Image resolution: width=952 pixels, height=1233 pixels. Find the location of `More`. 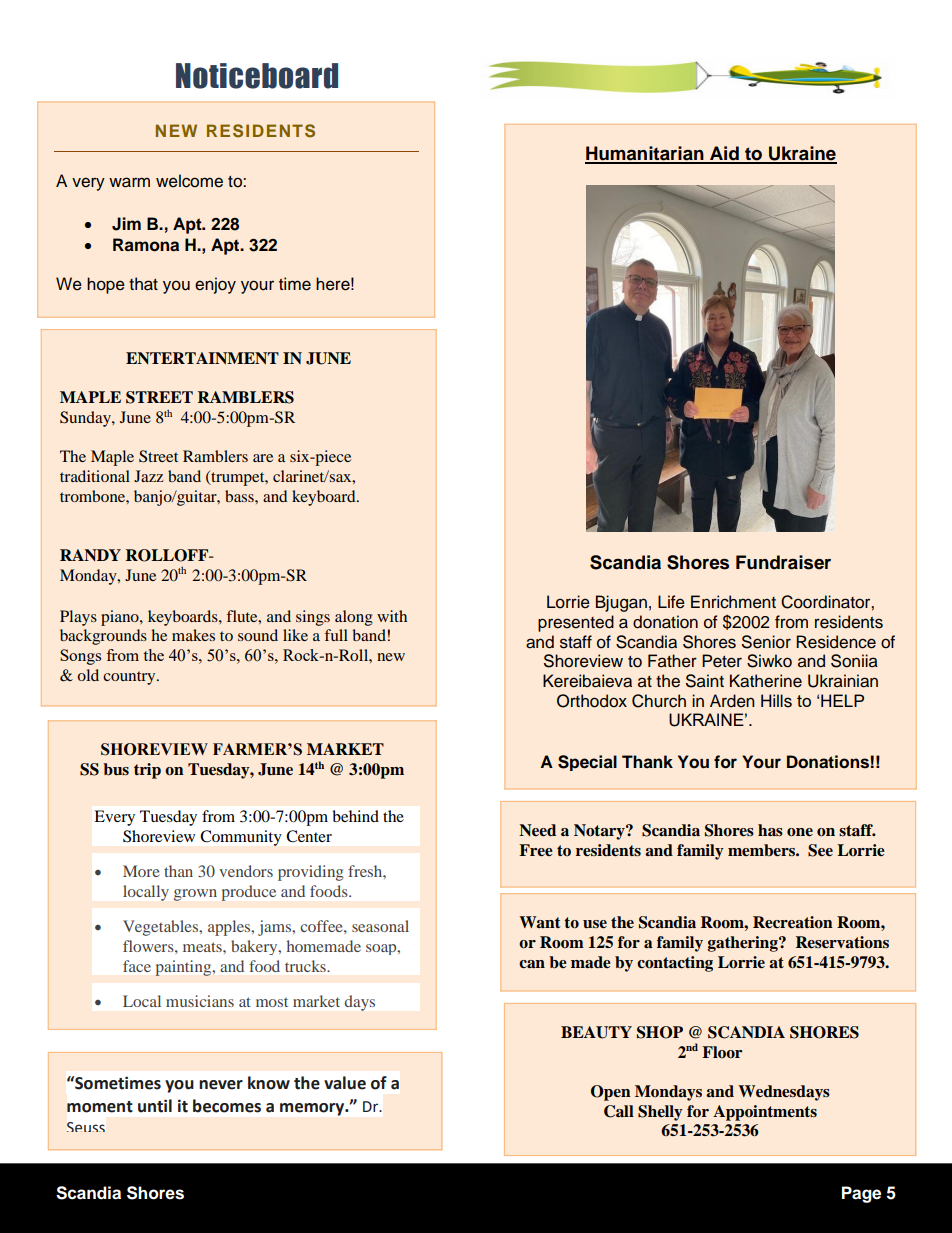

More is located at coordinates (141, 871).
